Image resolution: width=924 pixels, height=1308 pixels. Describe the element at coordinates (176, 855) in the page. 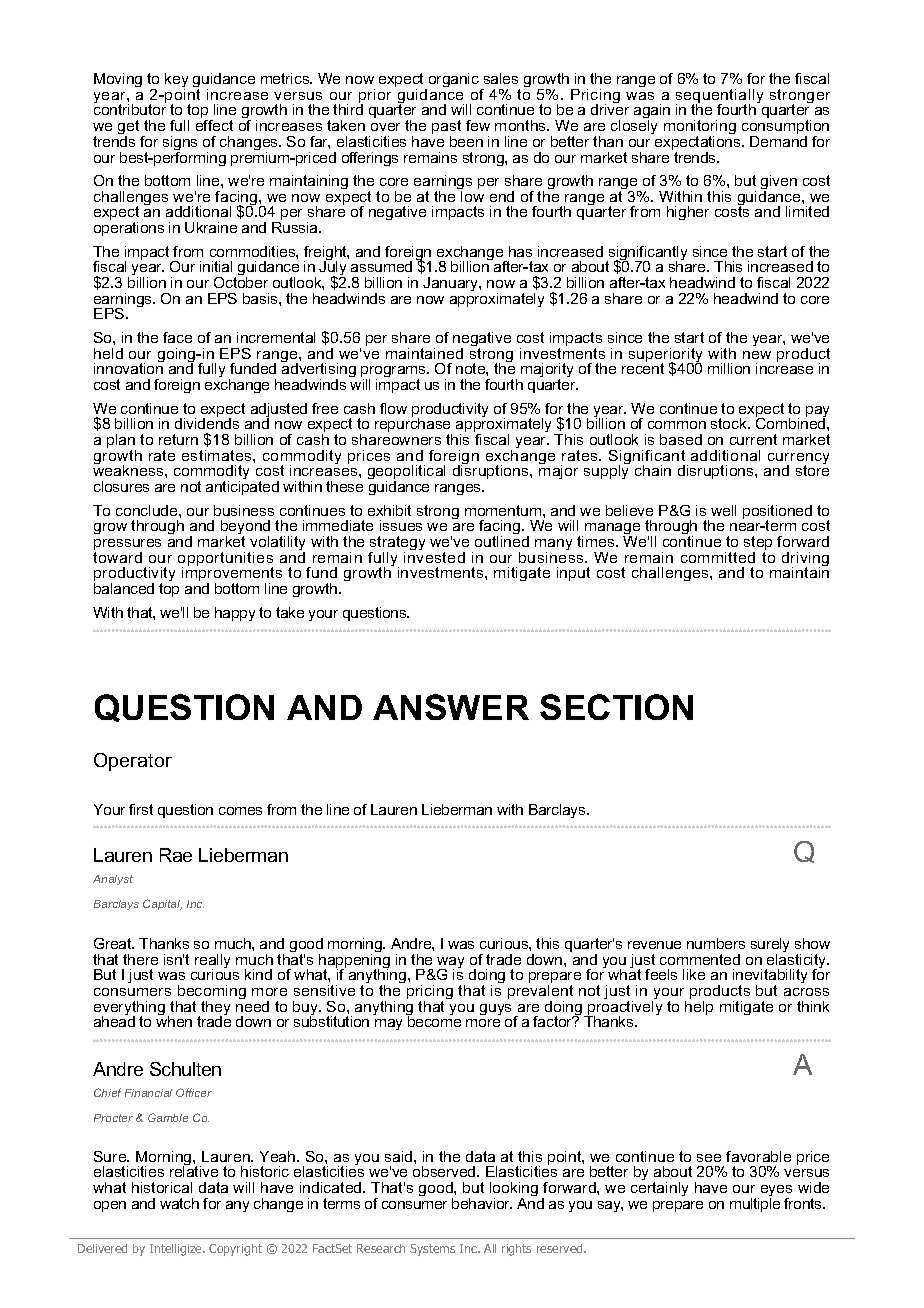

I see `Rae` at that location.
